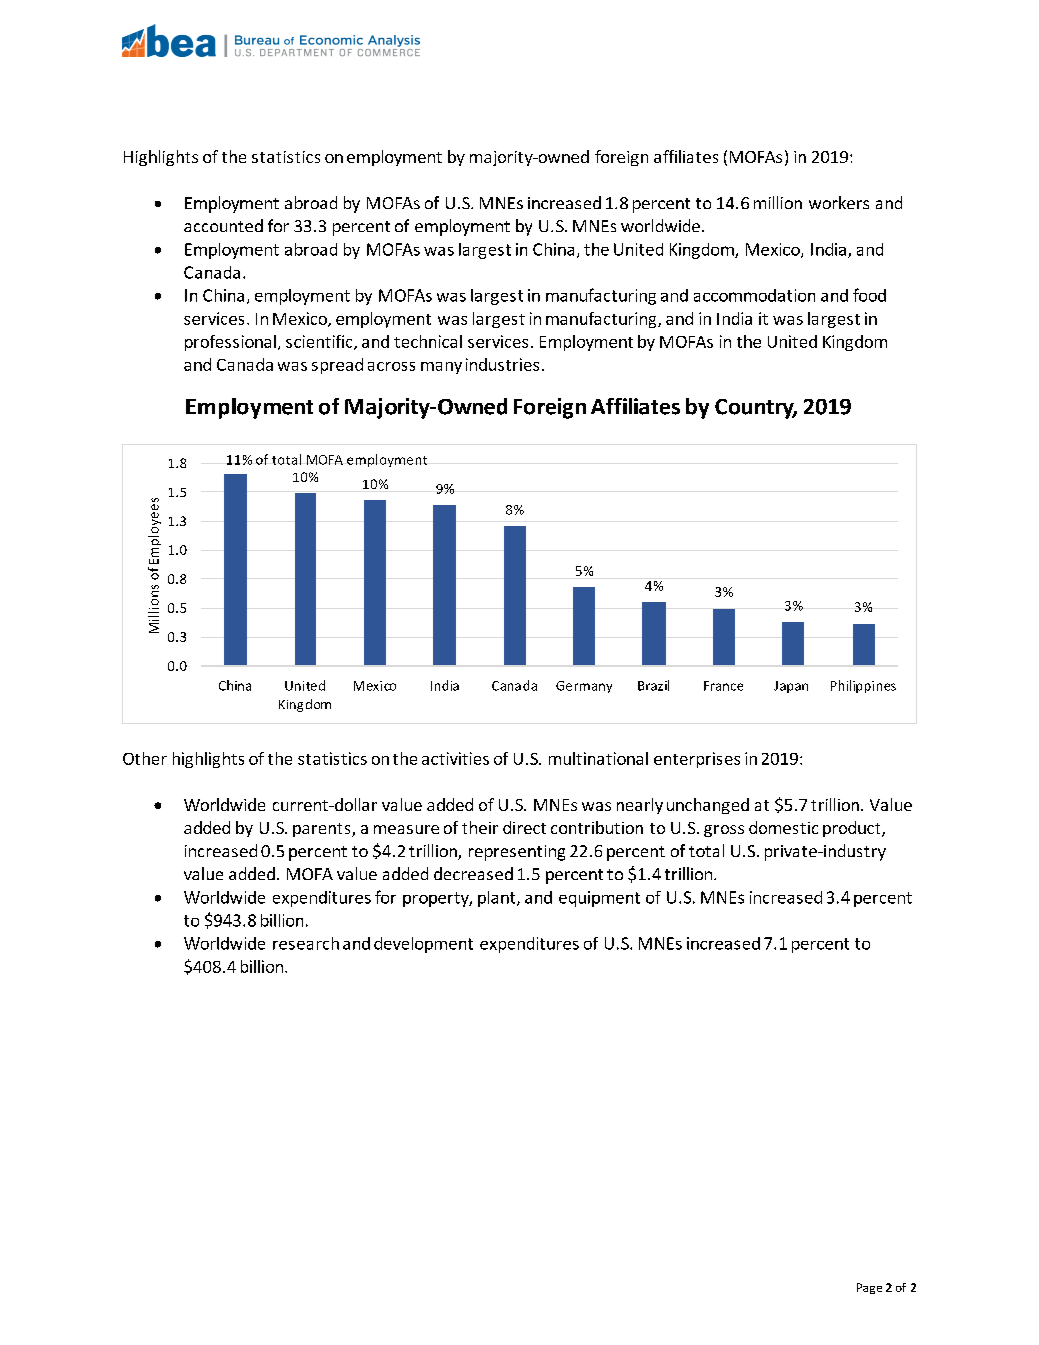 Image resolution: width=1039 pixels, height=1345 pixels. Describe the element at coordinates (791, 687) in the screenshot. I see `Japan` at that location.
